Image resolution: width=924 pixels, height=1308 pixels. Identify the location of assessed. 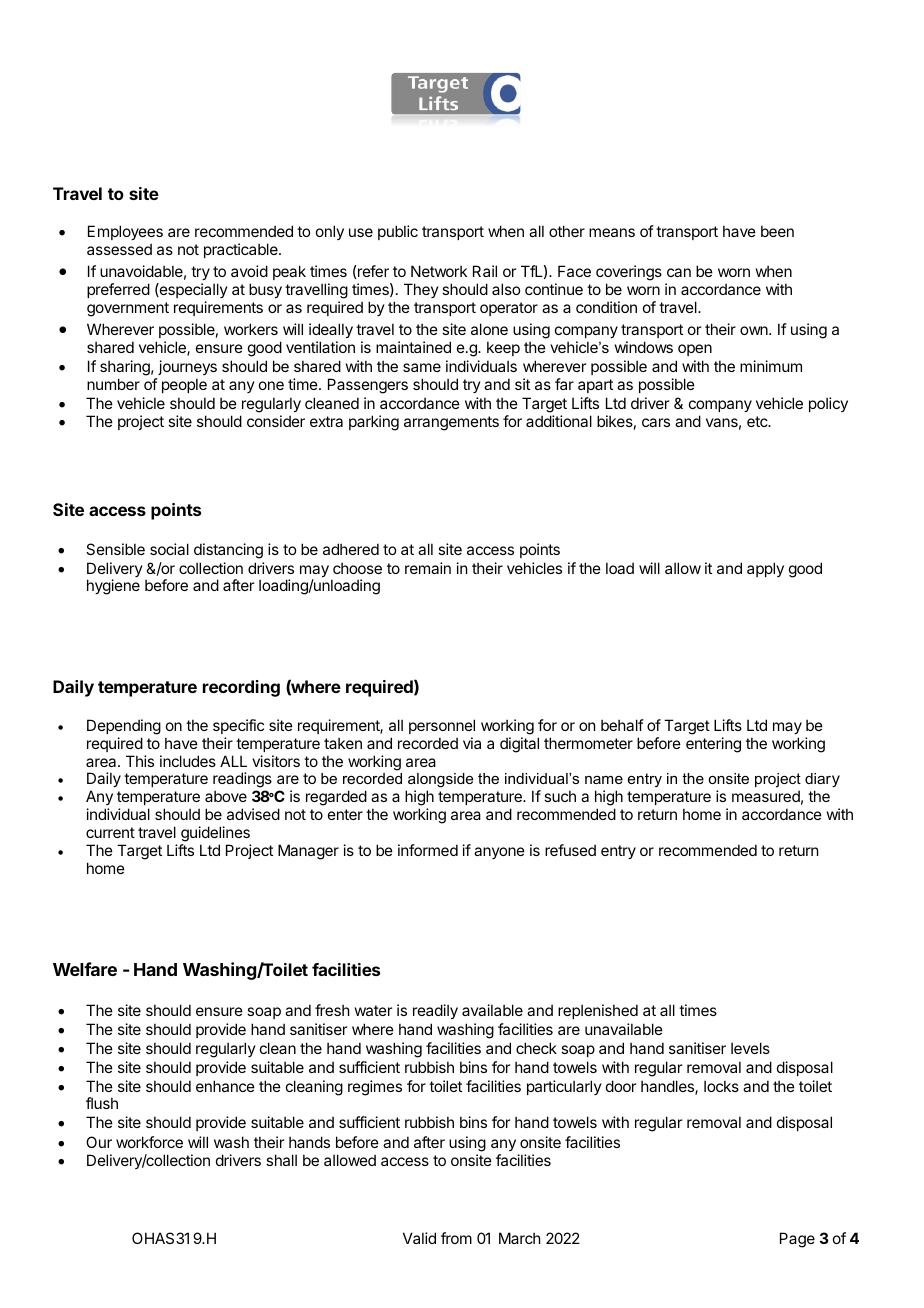
(119, 249).
